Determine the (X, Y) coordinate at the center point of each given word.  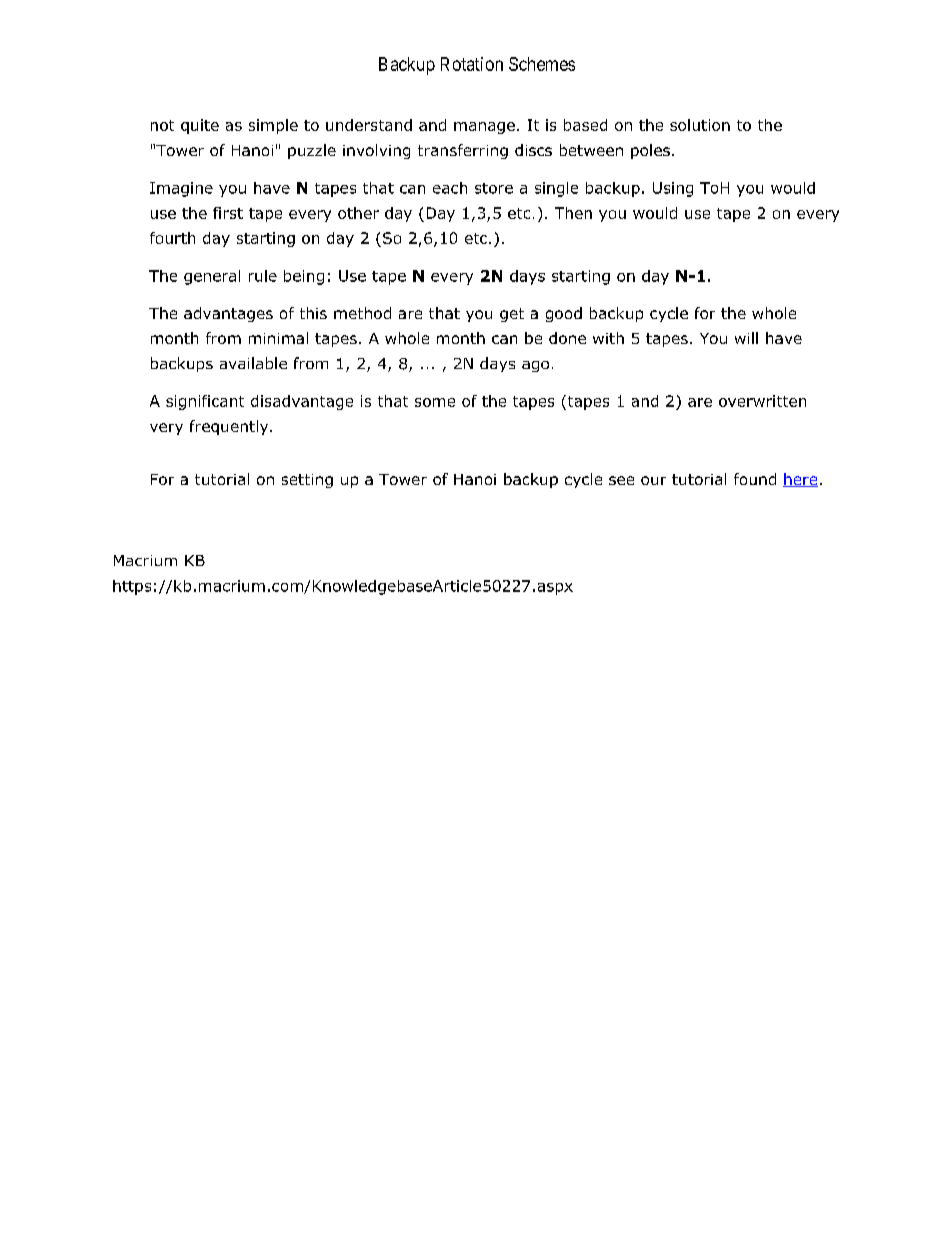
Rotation (472, 64)
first (228, 213)
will (746, 338)
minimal (278, 338)
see (621, 480)
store (494, 188)
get (512, 315)
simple (273, 126)
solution (700, 125)
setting (307, 481)
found (755, 479)
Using (673, 189)
